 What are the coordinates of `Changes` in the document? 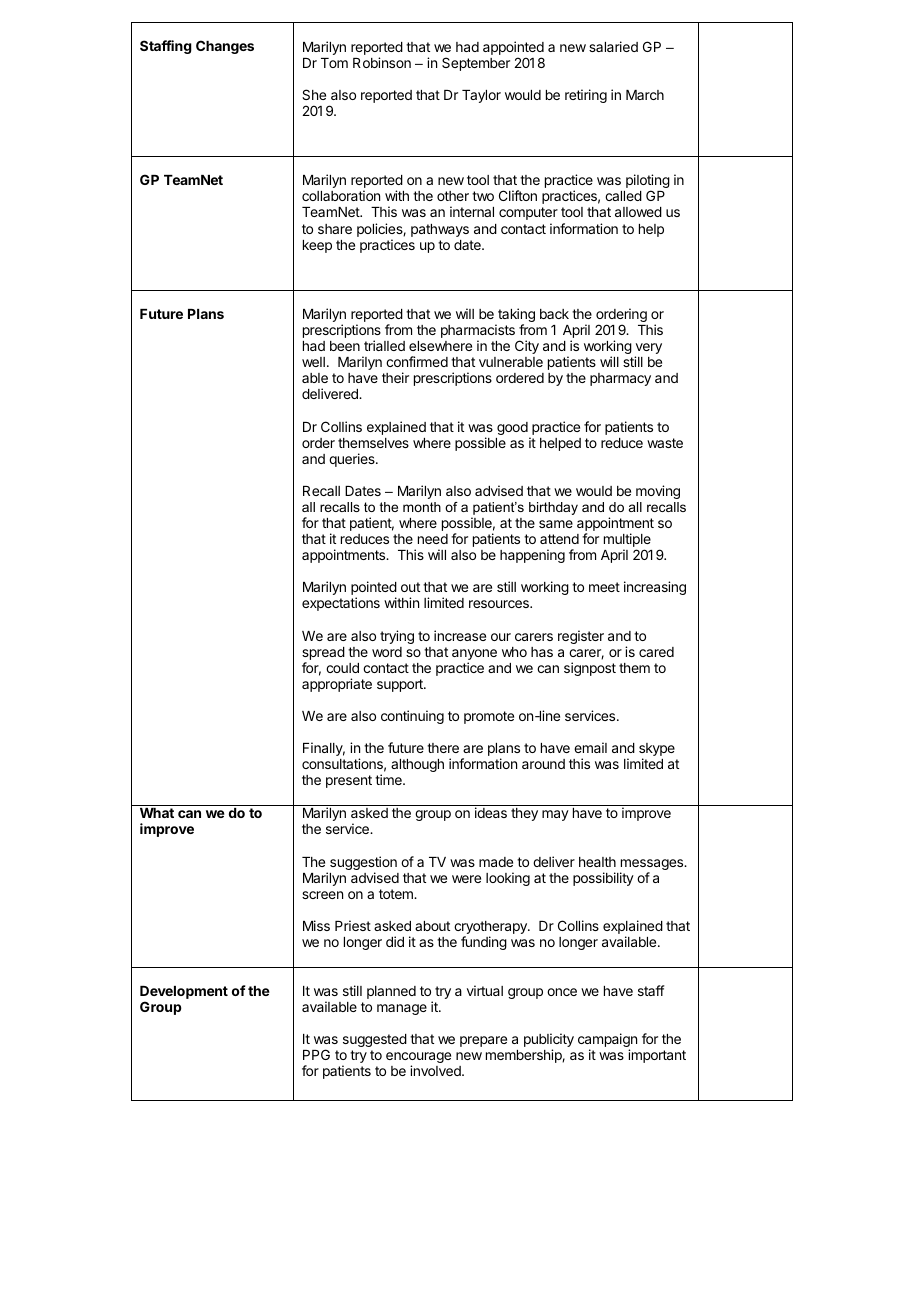 It's located at (225, 47).
